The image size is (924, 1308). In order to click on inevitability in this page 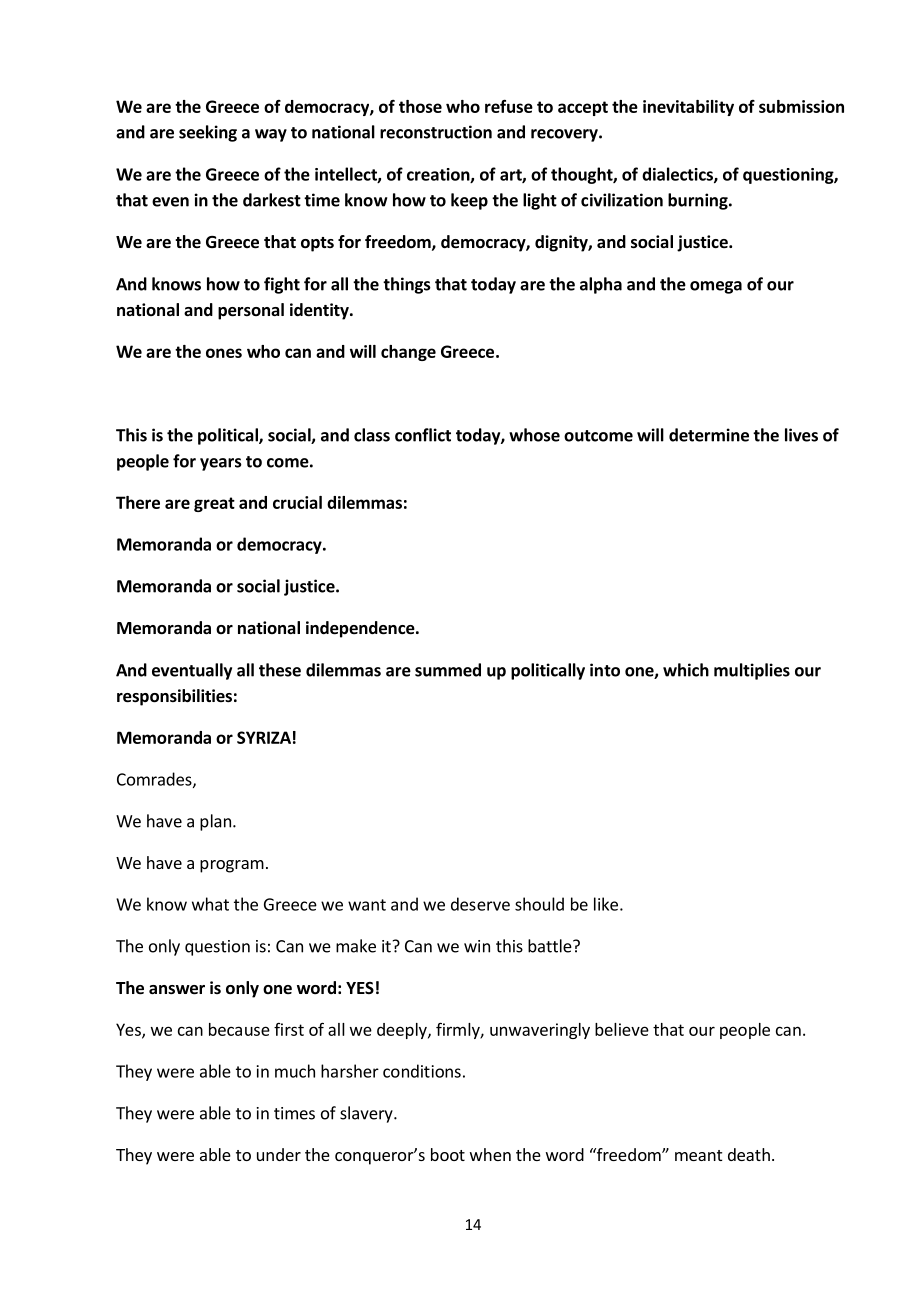, I will do `click(688, 108)`.
